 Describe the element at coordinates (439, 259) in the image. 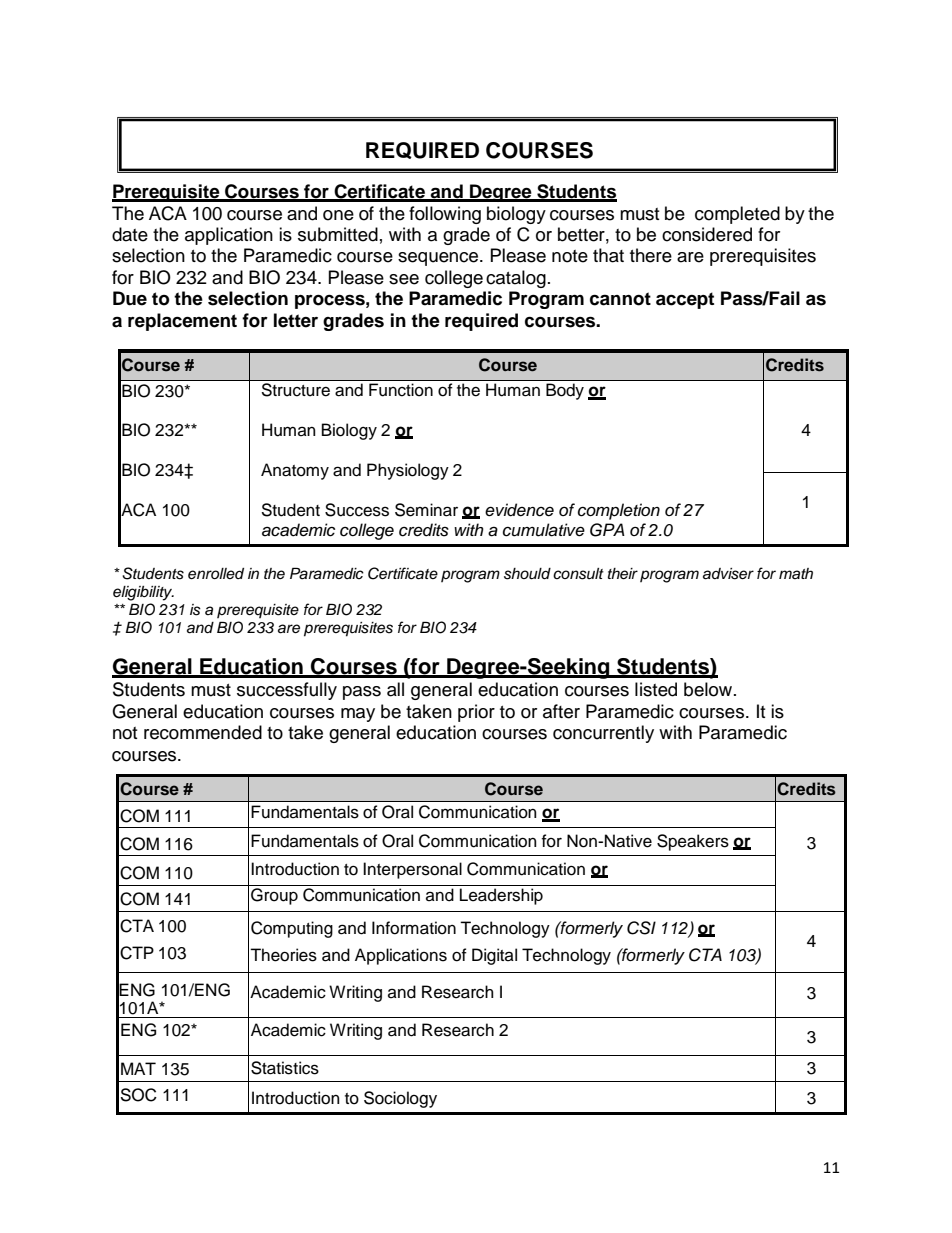

I see `sequence` at that location.
